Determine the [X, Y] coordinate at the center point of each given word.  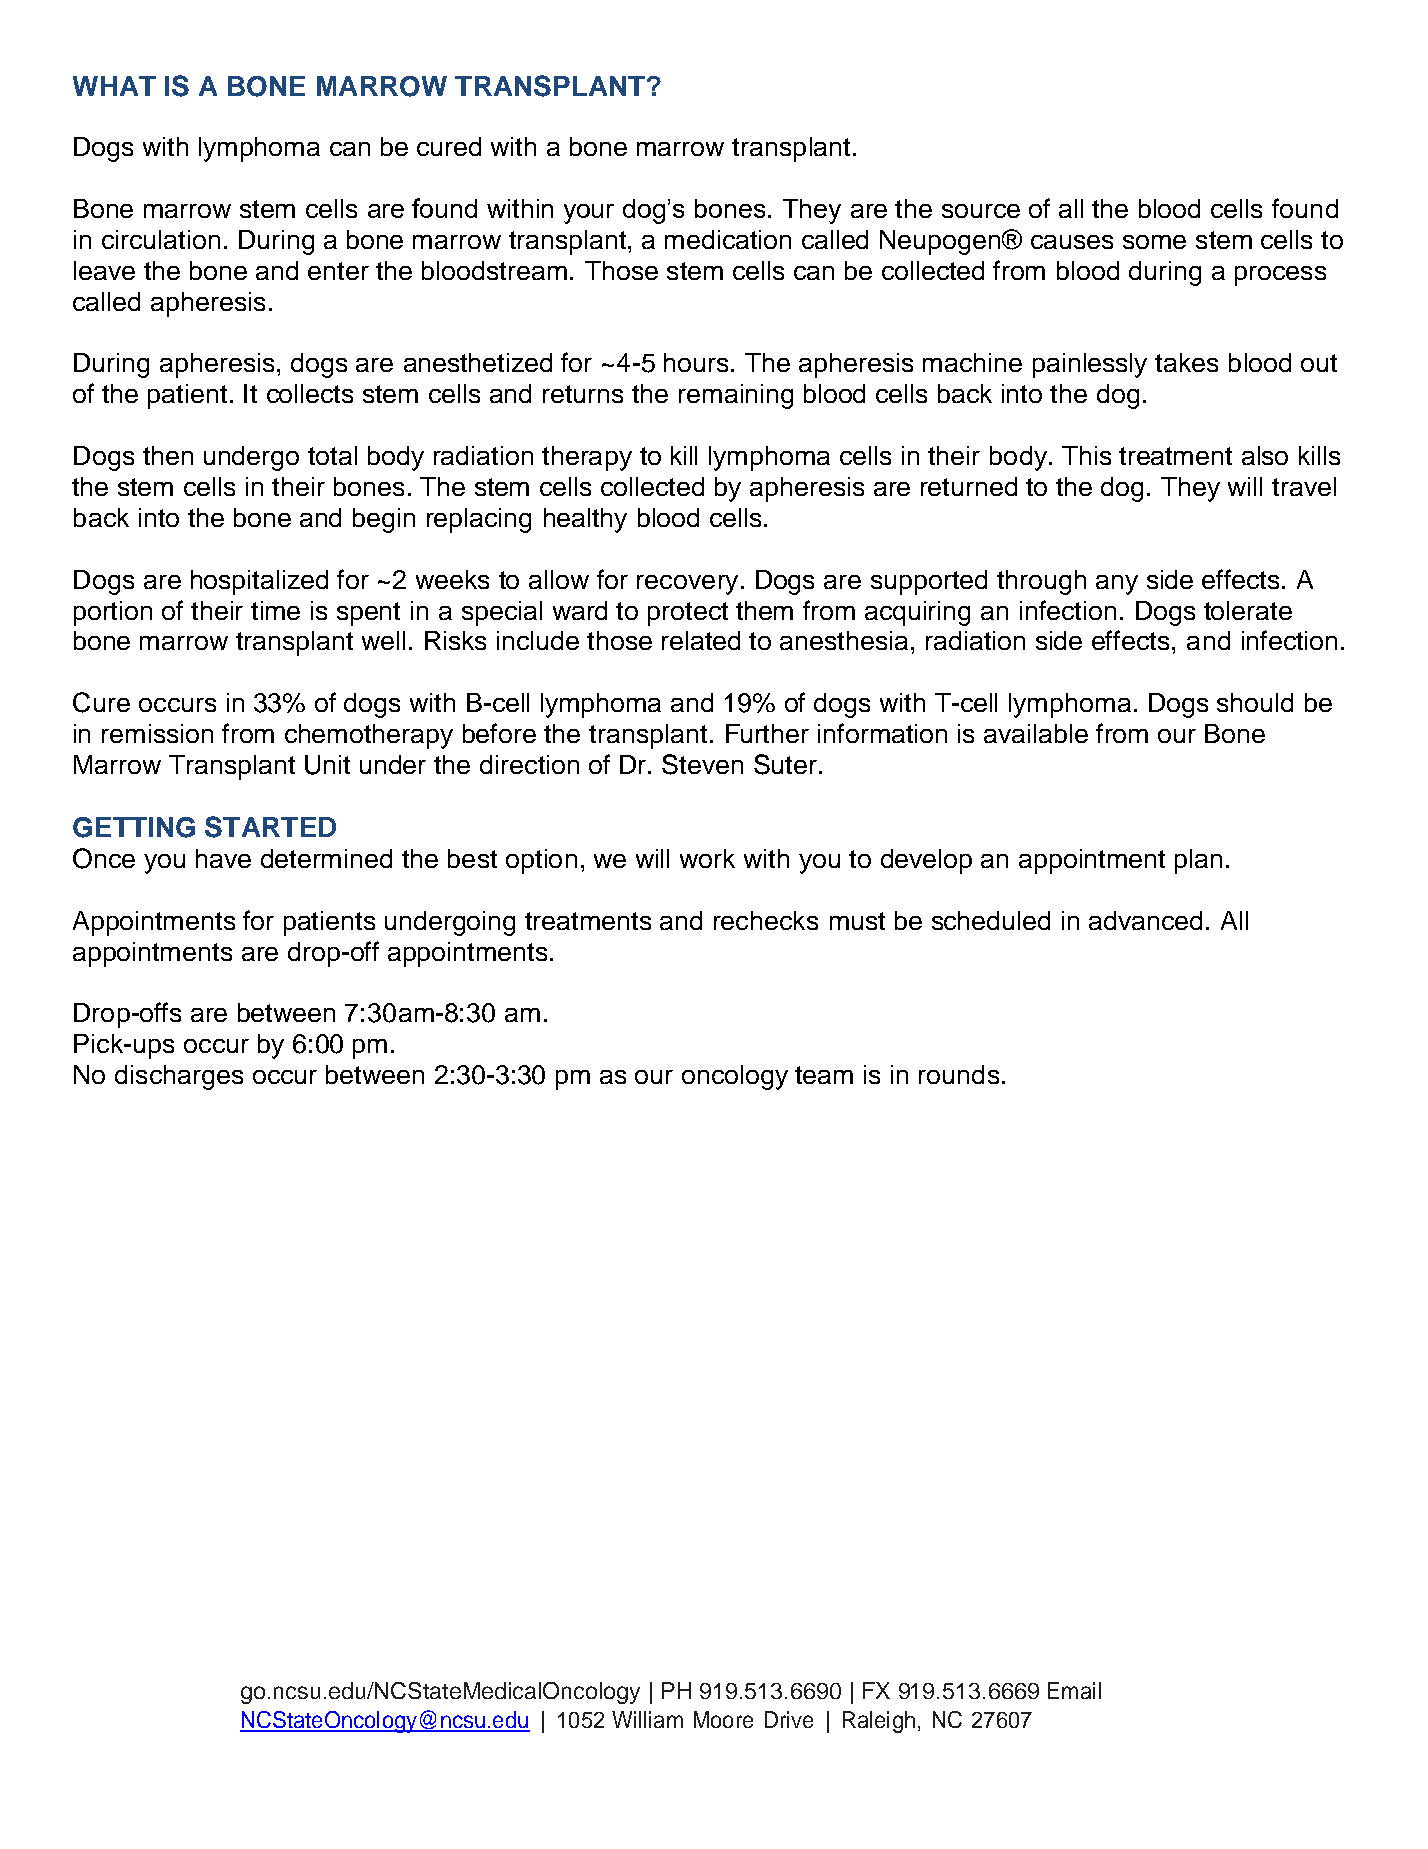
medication [728, 239]
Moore [723, 1719]
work [707, 858]
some [1154, 242]
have [223, 858]
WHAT [114, 86]
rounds [959, 1074]
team [824, 1075]
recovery [687, 585]
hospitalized [259, 582]
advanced [1145, 920]
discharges [179, 1077]
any [1117, 585]
